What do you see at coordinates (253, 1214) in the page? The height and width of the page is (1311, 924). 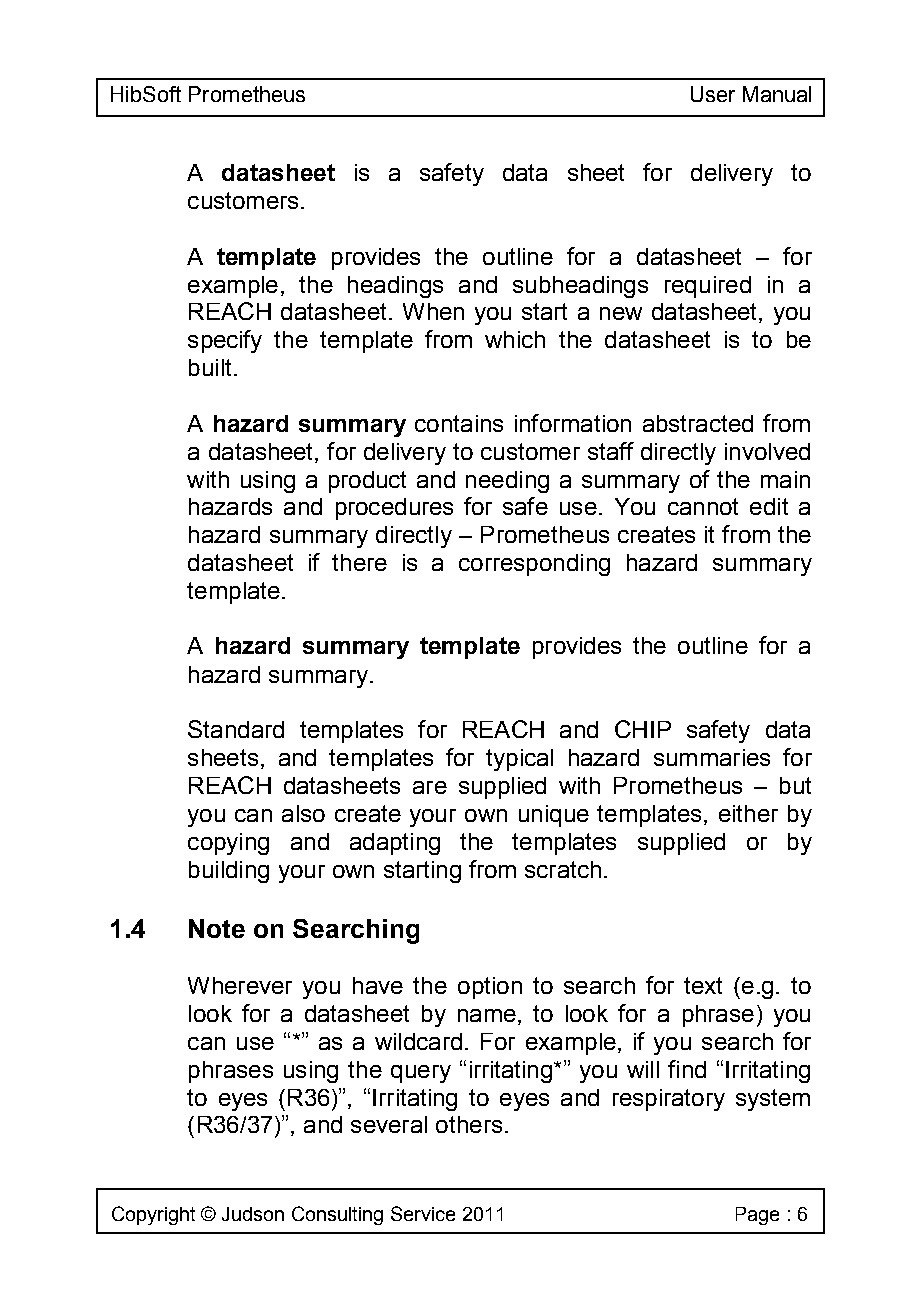 I see `Judson` at bounding box center [253, 1214].
